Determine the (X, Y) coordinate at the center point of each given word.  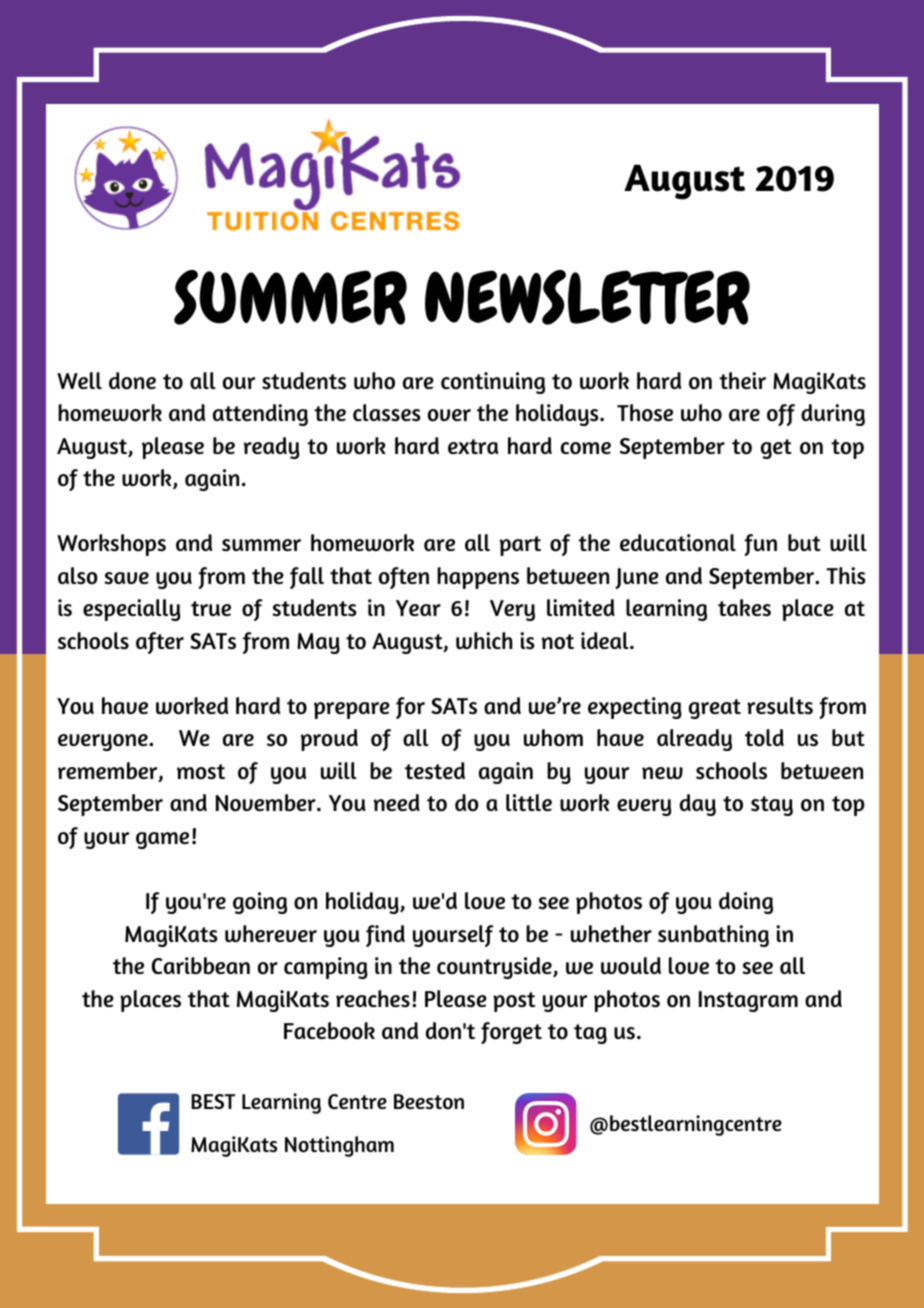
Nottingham (339, 1146)
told (764, 738)
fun (760, 545)
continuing (493, 383)
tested (435, 771)
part (520, 546)
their (742, 380)
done (132, 381)
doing (746, 903)
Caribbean (201, 965)
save (127, 578)
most (201, 772)
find (385, 936)
